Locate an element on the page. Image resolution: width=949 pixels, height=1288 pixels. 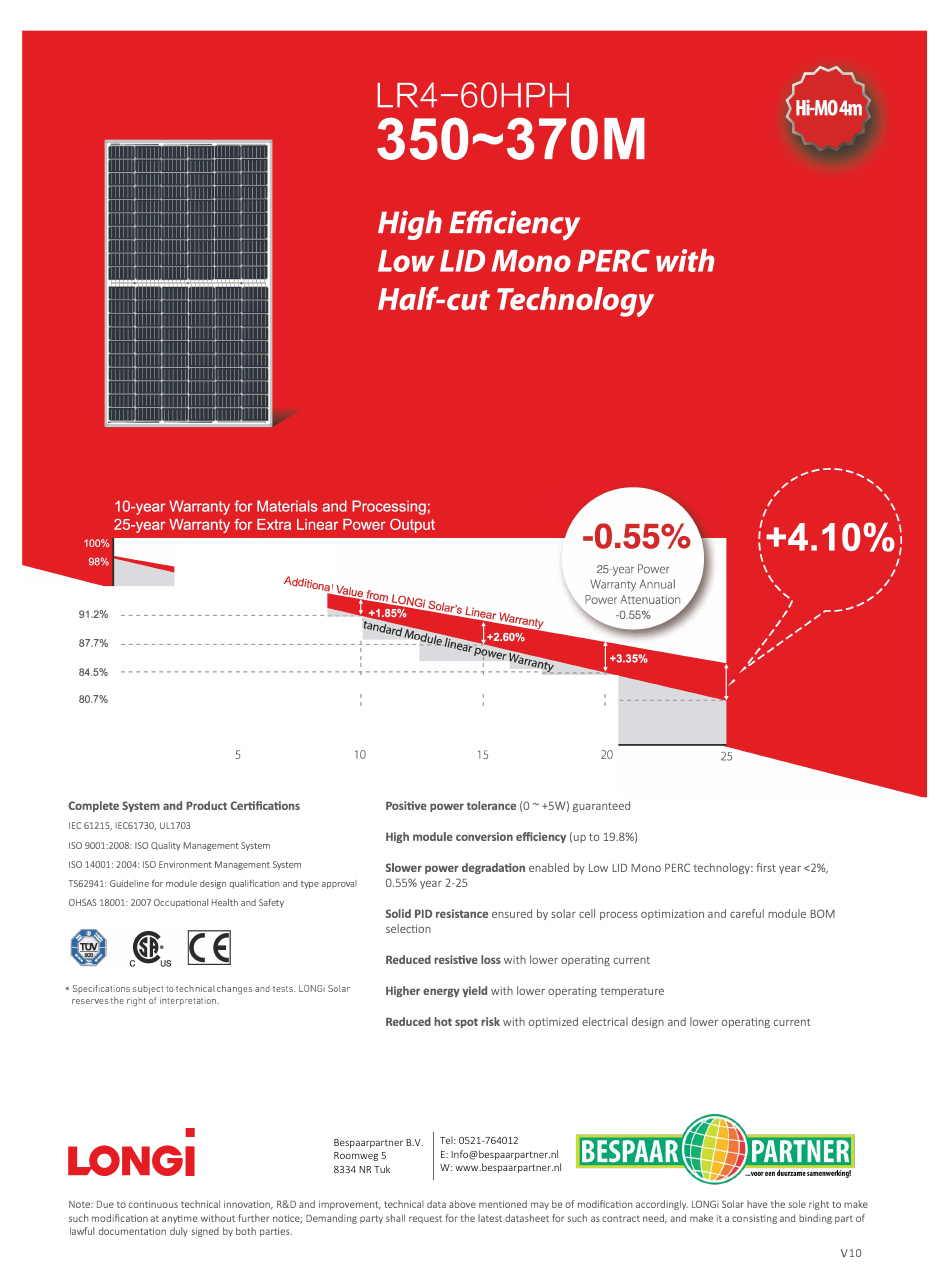
careful is located at coordinates (747, 913).
